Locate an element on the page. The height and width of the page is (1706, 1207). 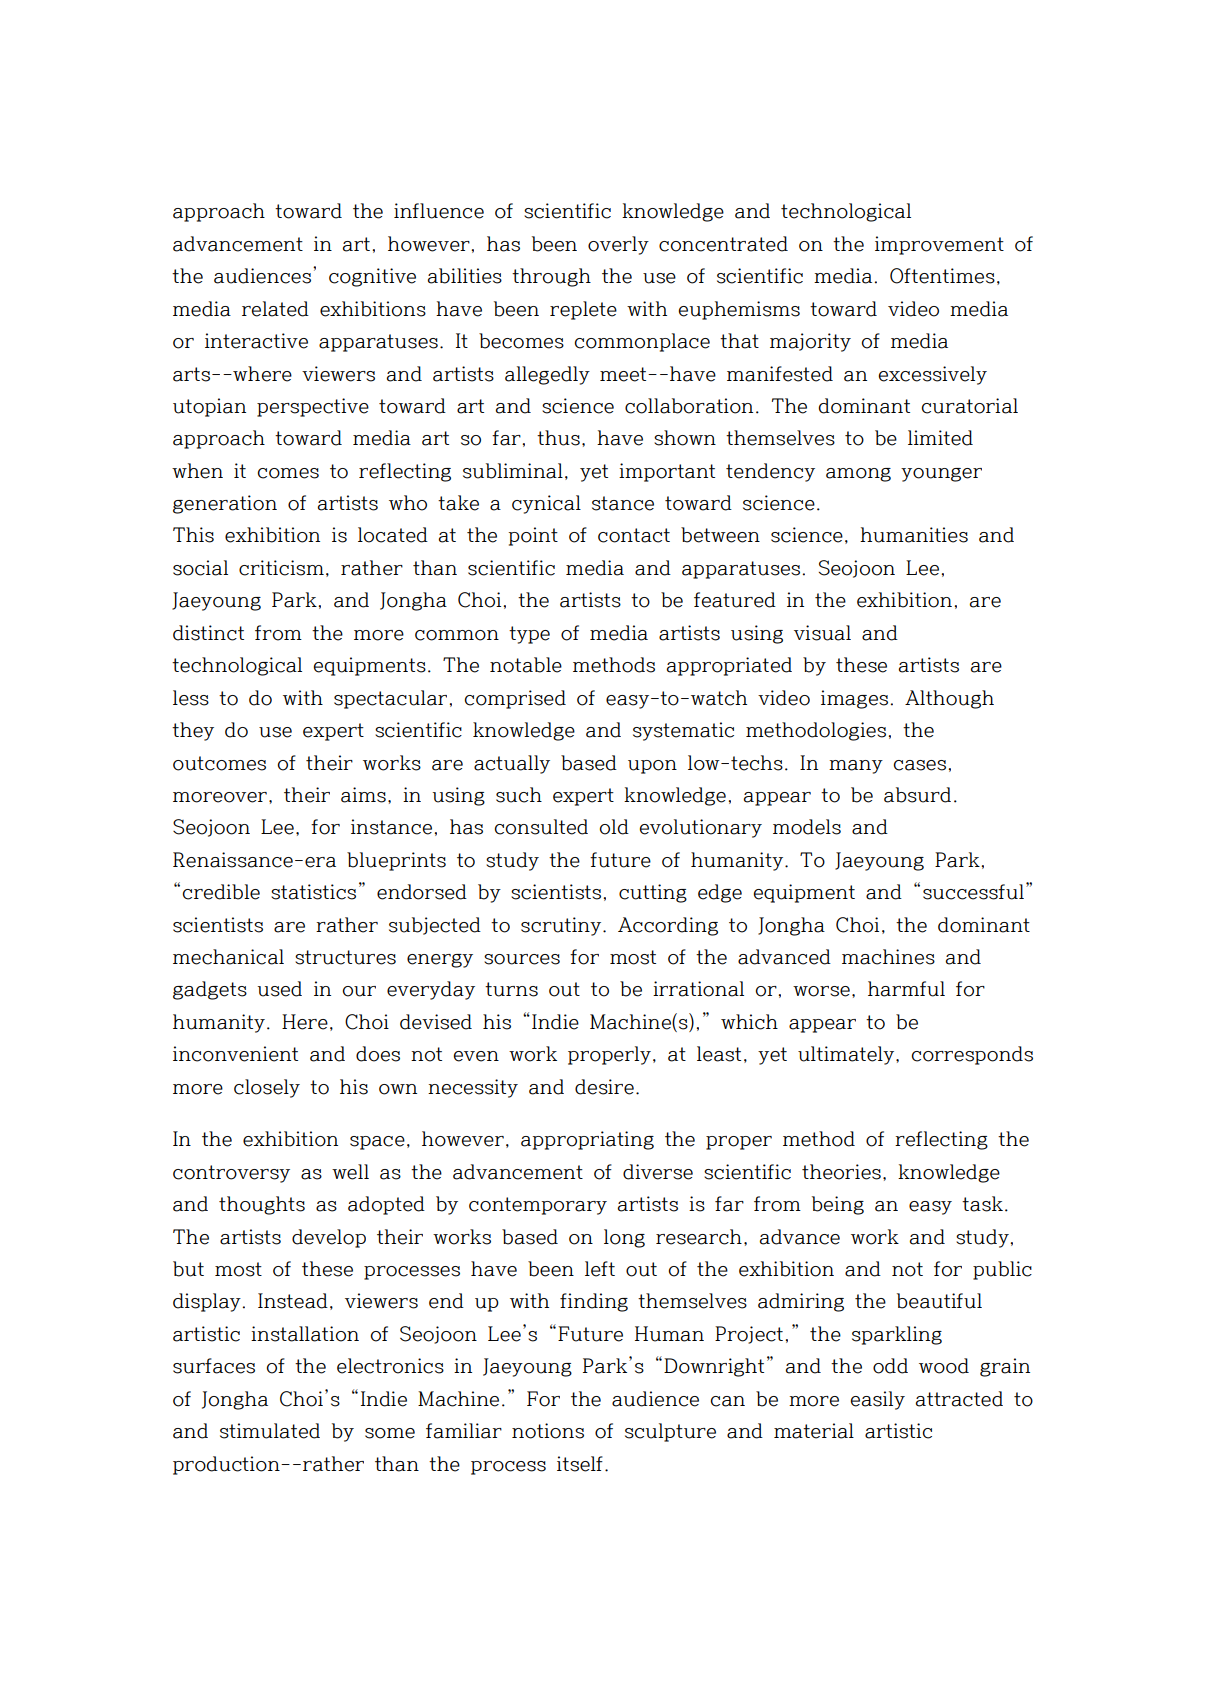
related is located at coordinates (275, 309).
